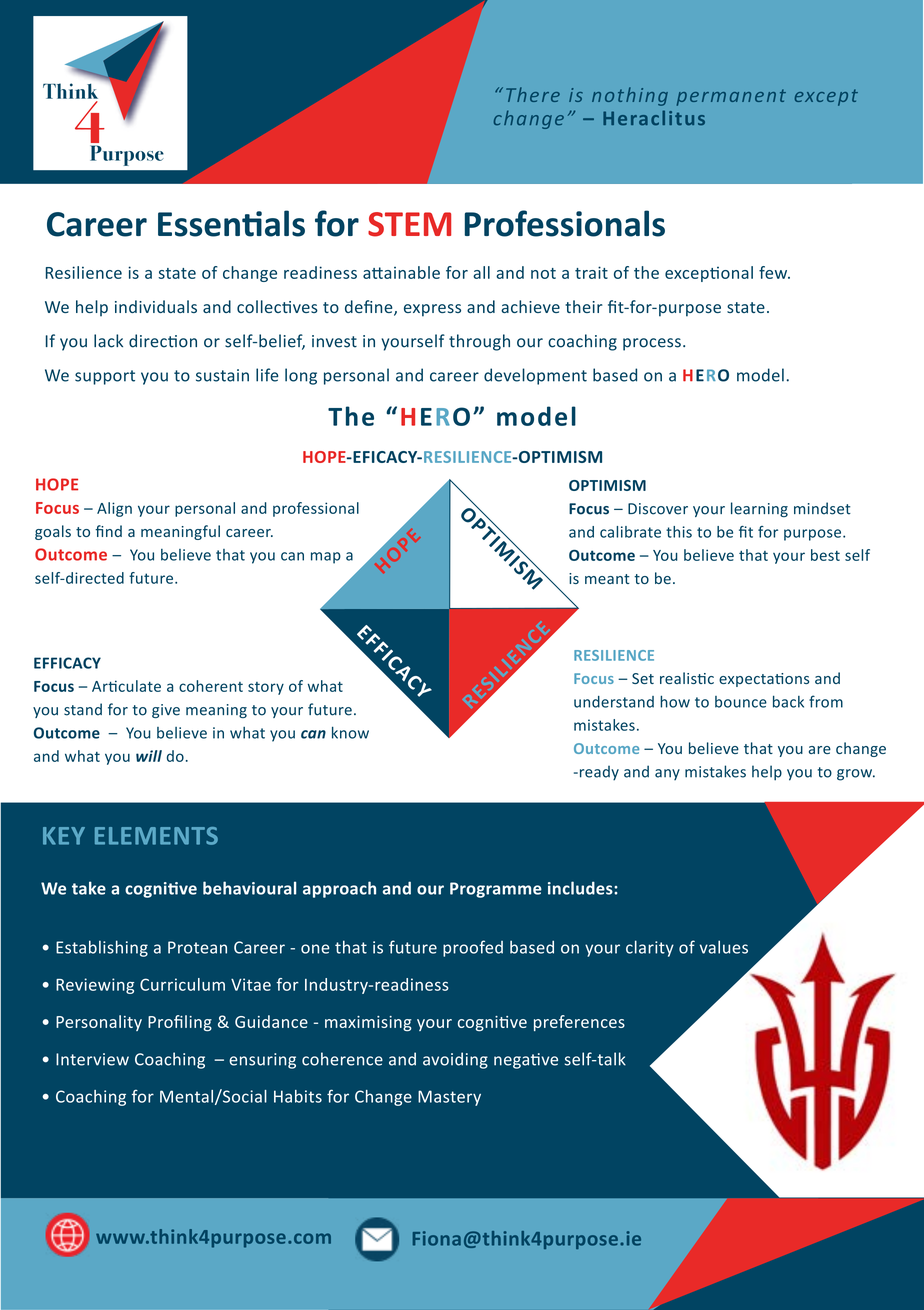  What do you see at coordinates (652, 344) in the image?
I see `process` at bounding box center [652, 344].
